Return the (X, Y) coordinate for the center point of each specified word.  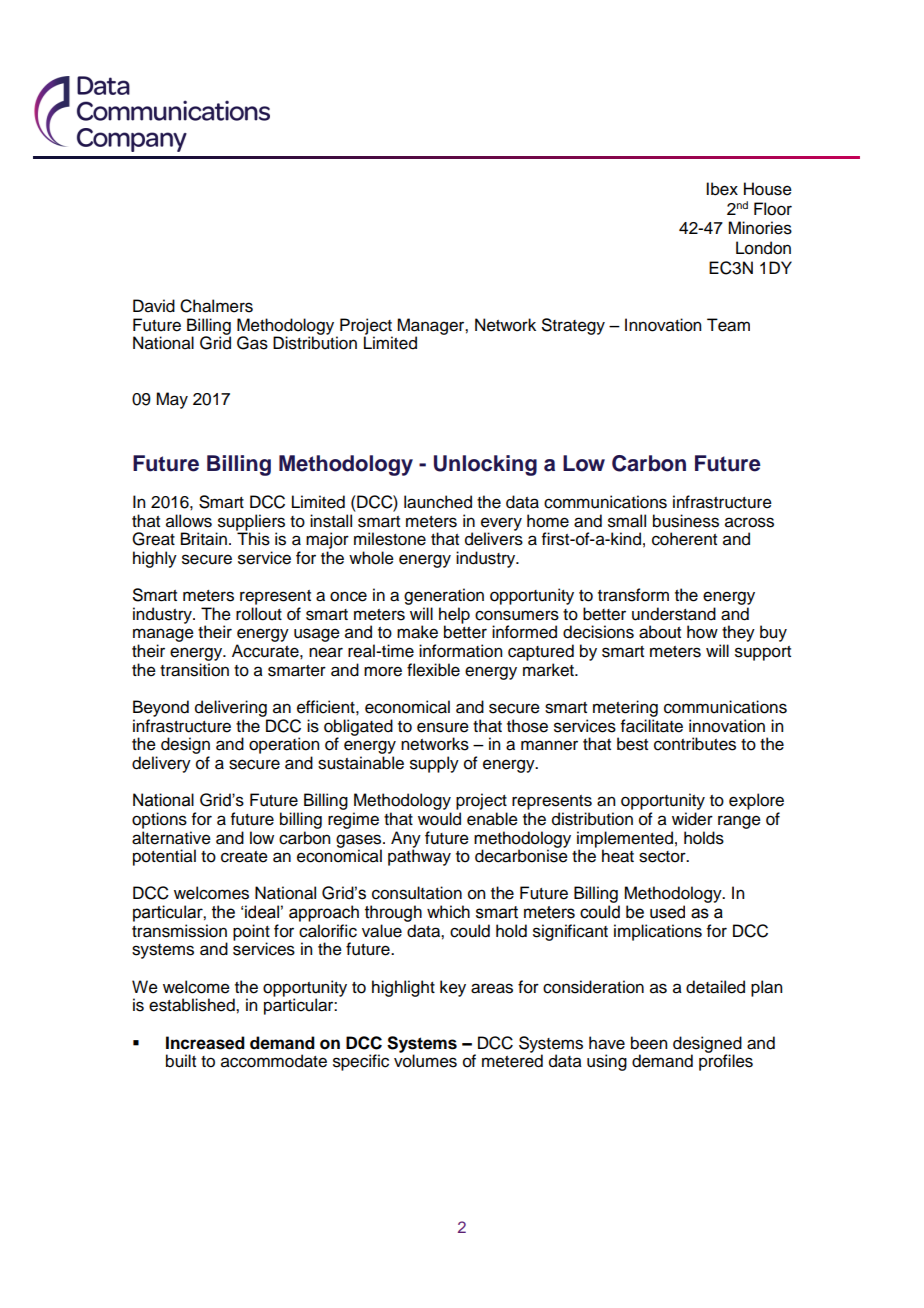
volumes (425, 1061)
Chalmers (216, 306)
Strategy (573, 326)
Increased (205, 1043)
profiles (726, 1061)
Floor (773, 209)
